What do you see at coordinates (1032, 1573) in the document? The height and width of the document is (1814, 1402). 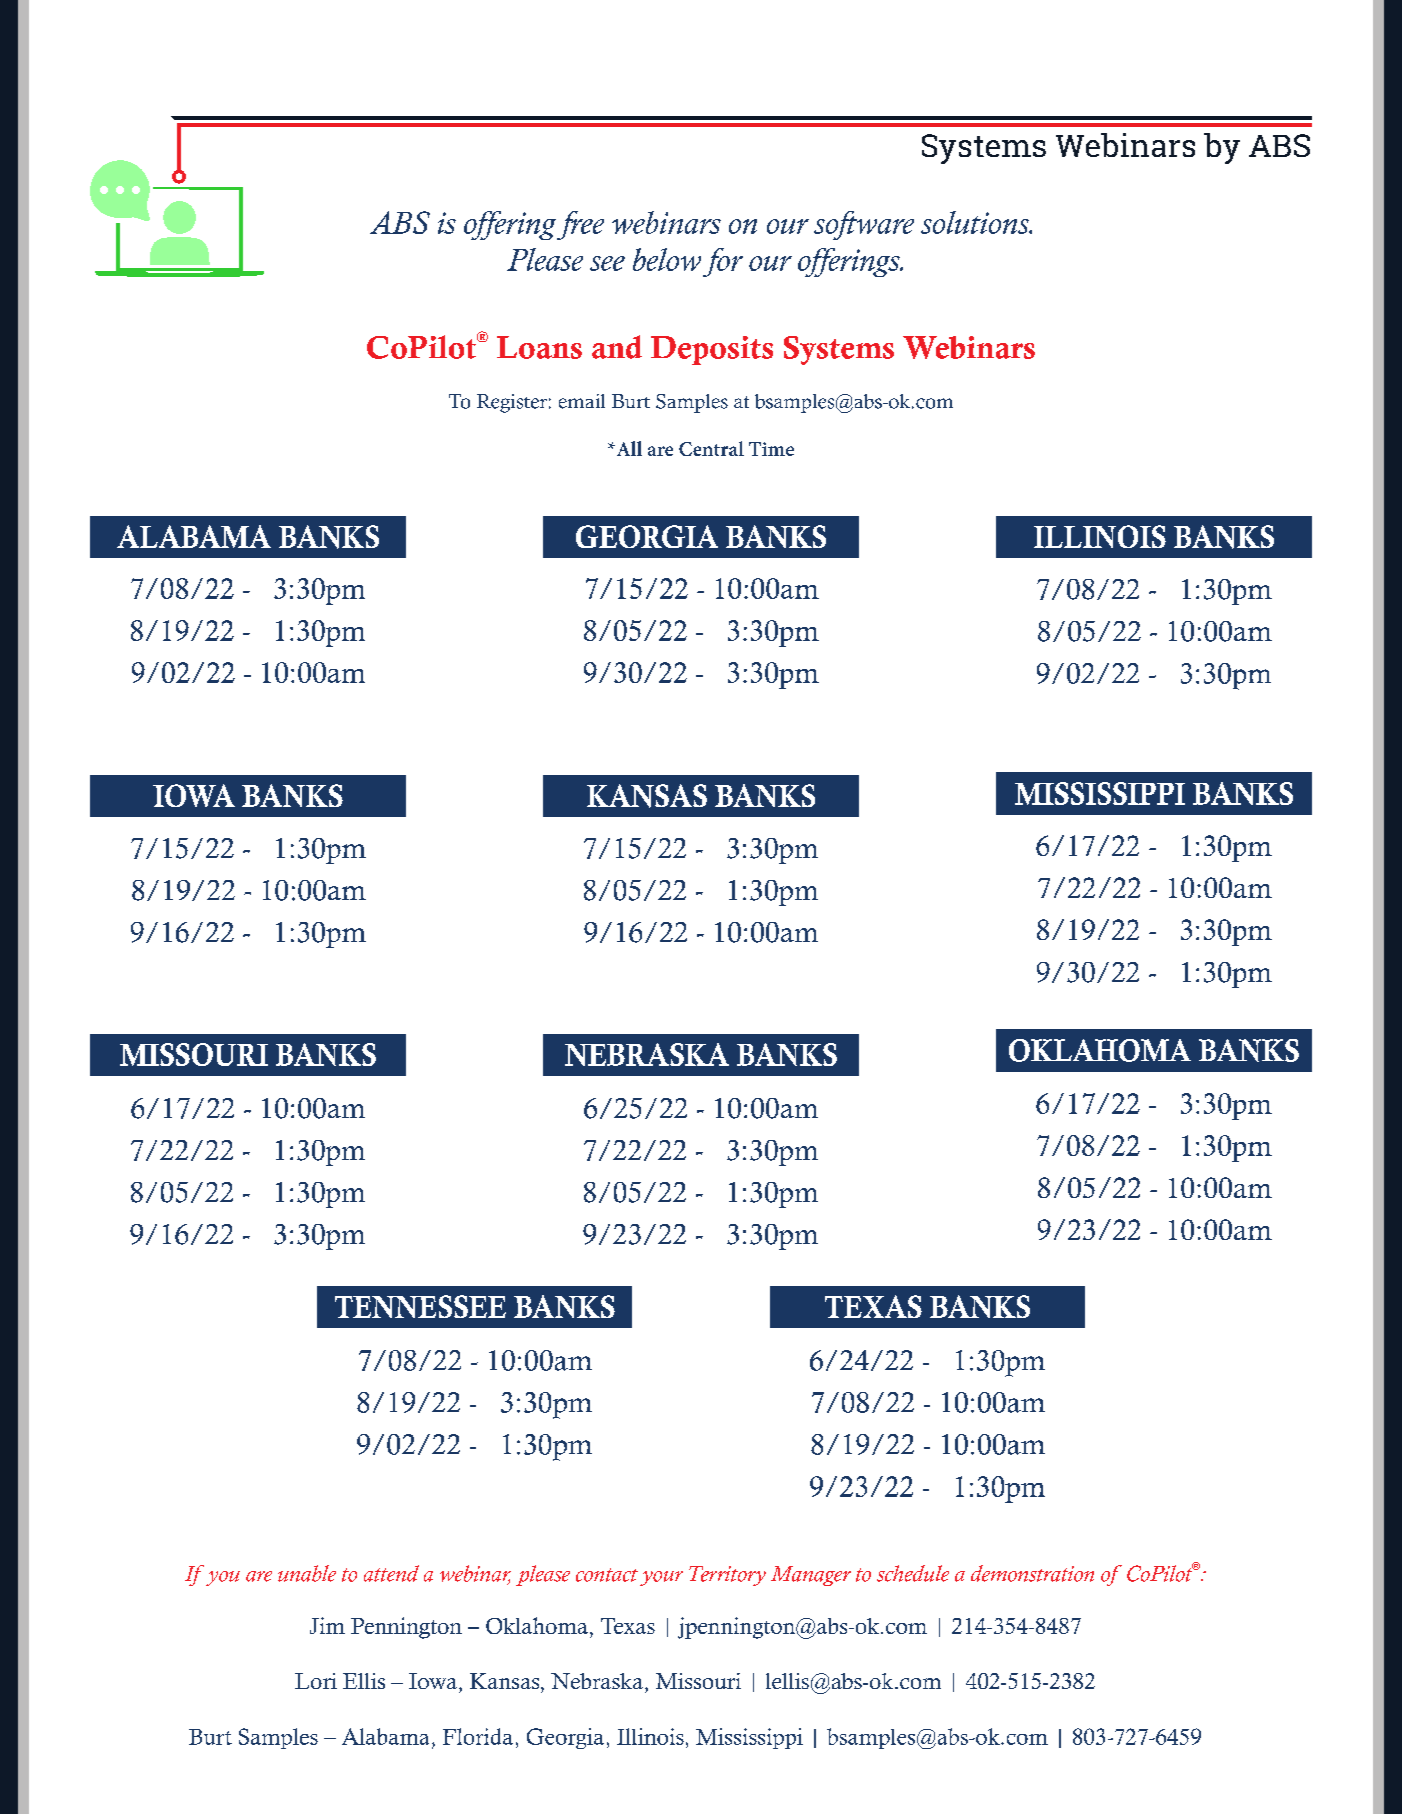 I see `demonstration` at bounding box center [1032, 1573].
